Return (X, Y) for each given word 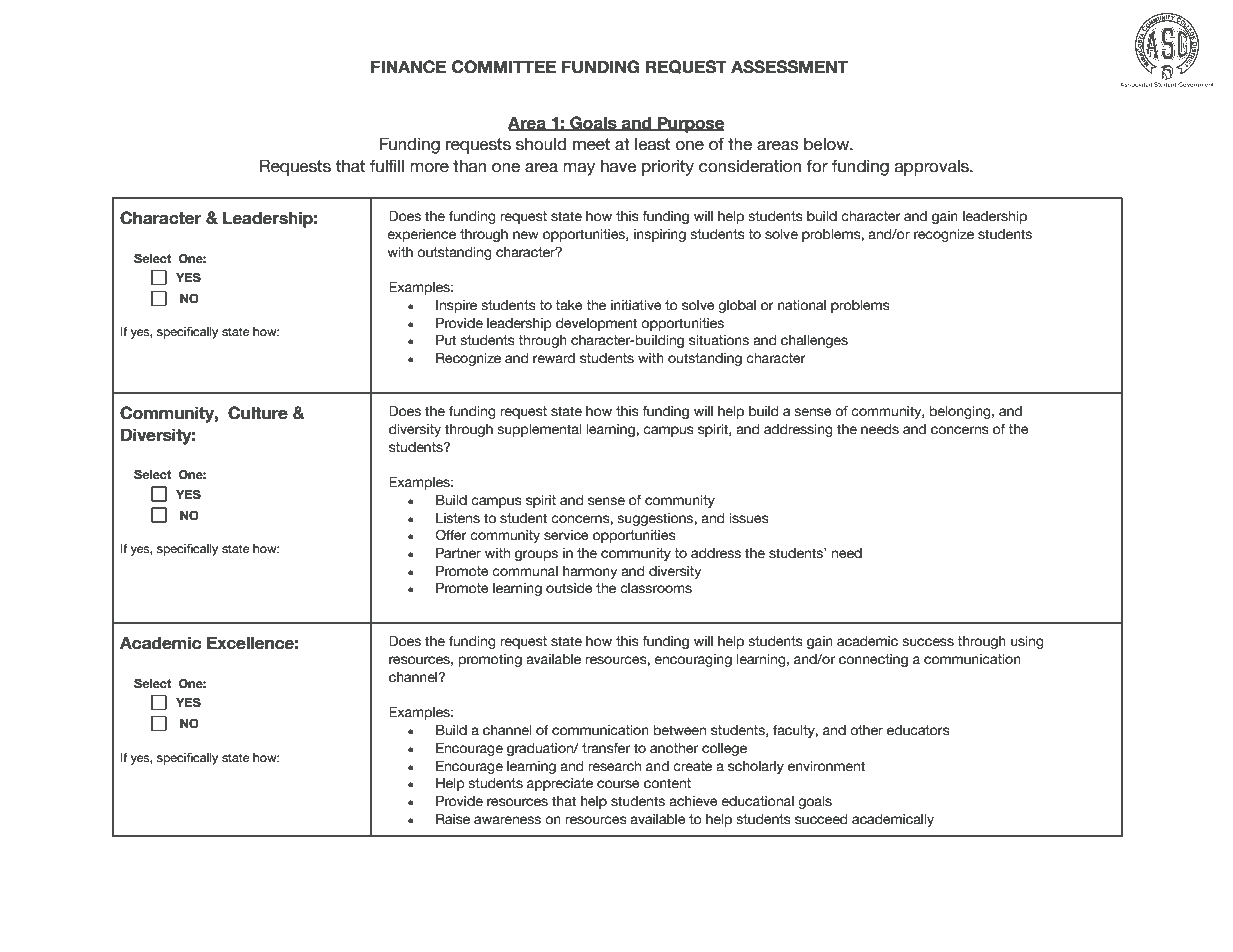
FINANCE (408, 67)
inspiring (660, 235)
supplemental (539, 430)
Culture (258, 413)
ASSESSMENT (789, 67)
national (802, 305)
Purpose (690, 124)
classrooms (656, 588)
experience (421, 235)
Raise (453, 819)
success (928, 642)
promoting (490, 660)
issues (749, 518)
